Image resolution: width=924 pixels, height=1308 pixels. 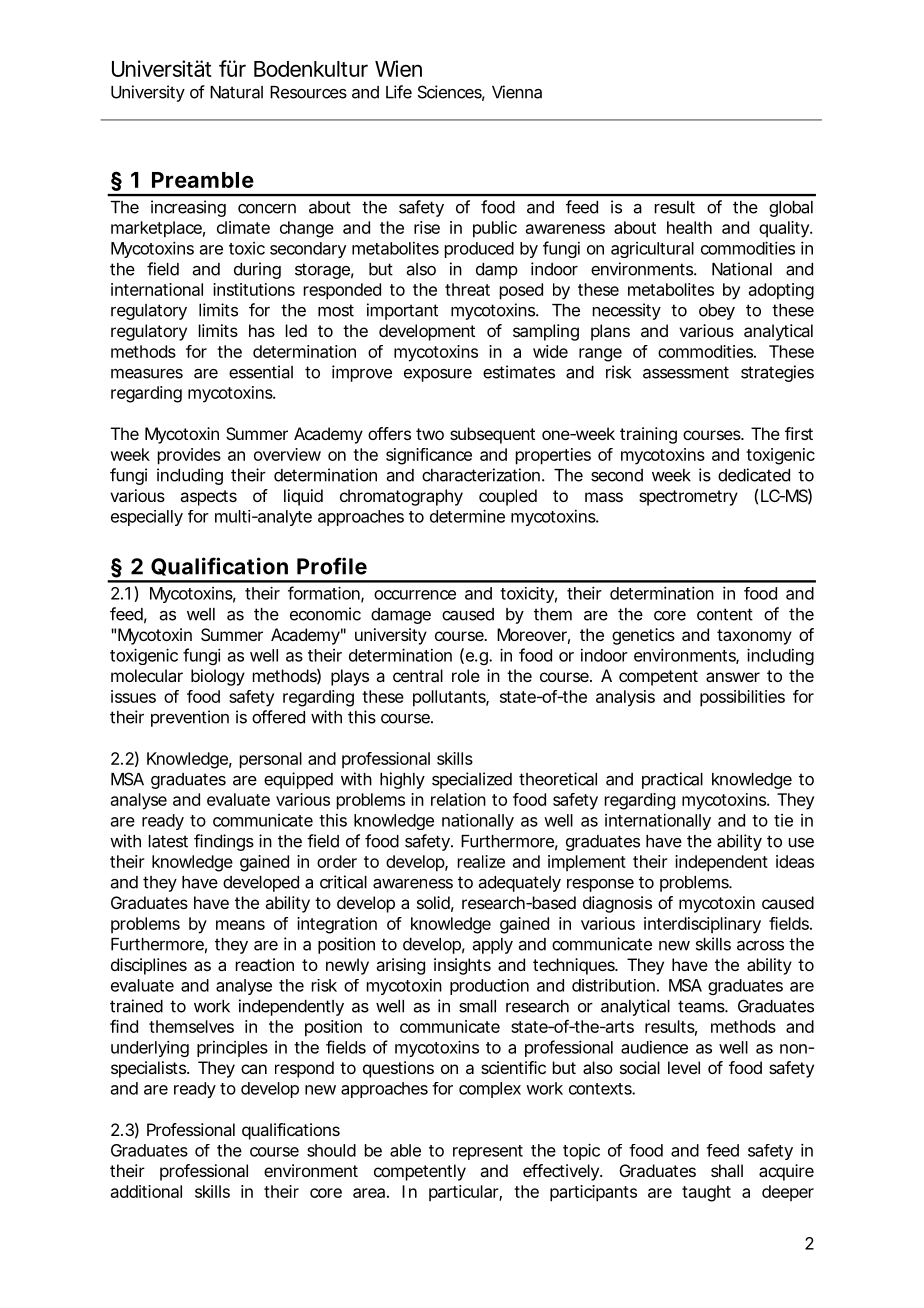 What do you see at coordinates (791, 209) in the page?
I see `global` at bounding box center [791, 209].
